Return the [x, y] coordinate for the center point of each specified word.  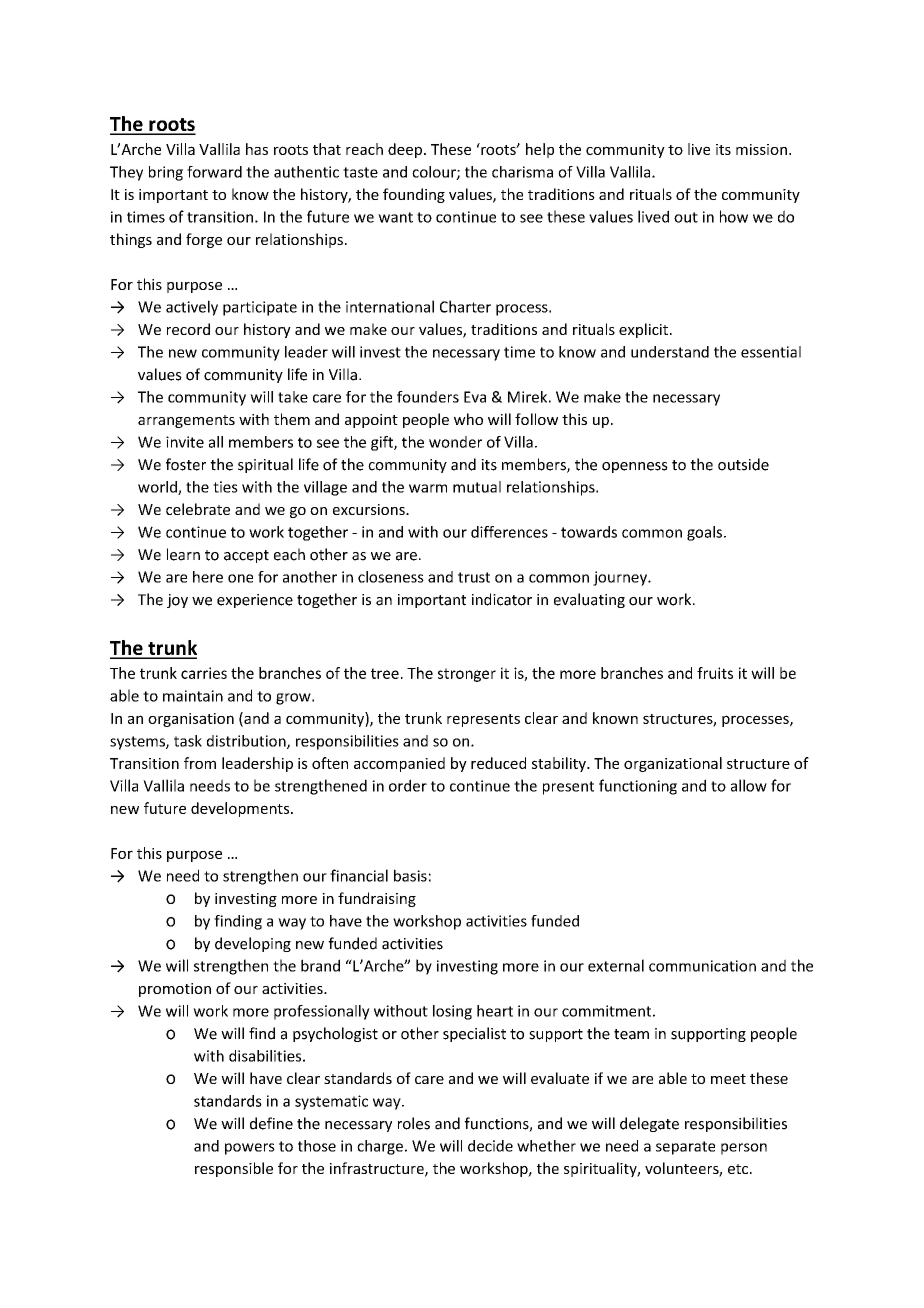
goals [706, 533]
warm [428, 488]
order [408, 785]
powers [250, 1149]
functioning [638, 787]
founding [414, 195]
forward [214, 172]
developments [241, 809]
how [734, 216]
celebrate [198, 509]
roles [414, 1123]
